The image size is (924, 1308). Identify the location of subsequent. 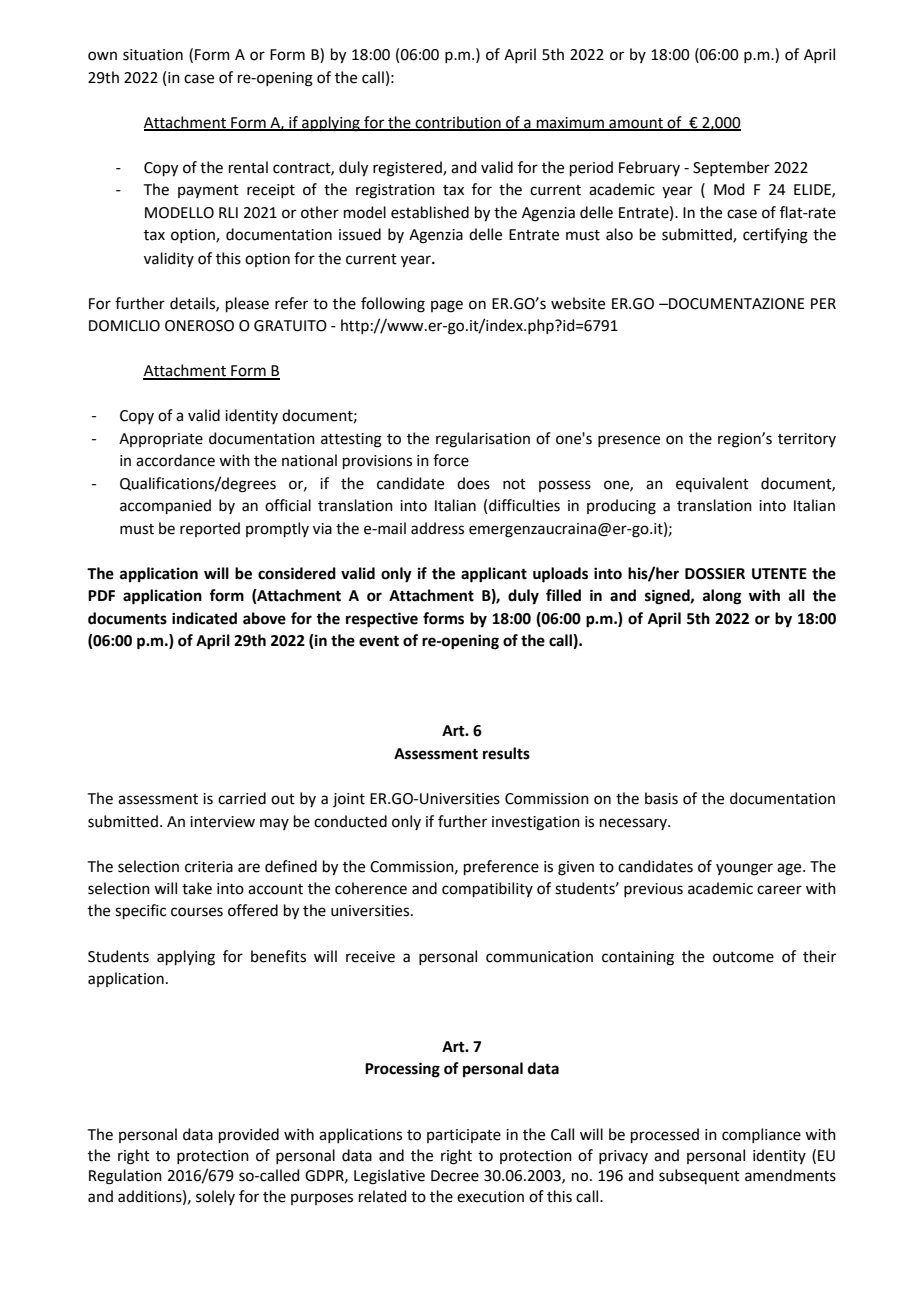
(699, 1176).
